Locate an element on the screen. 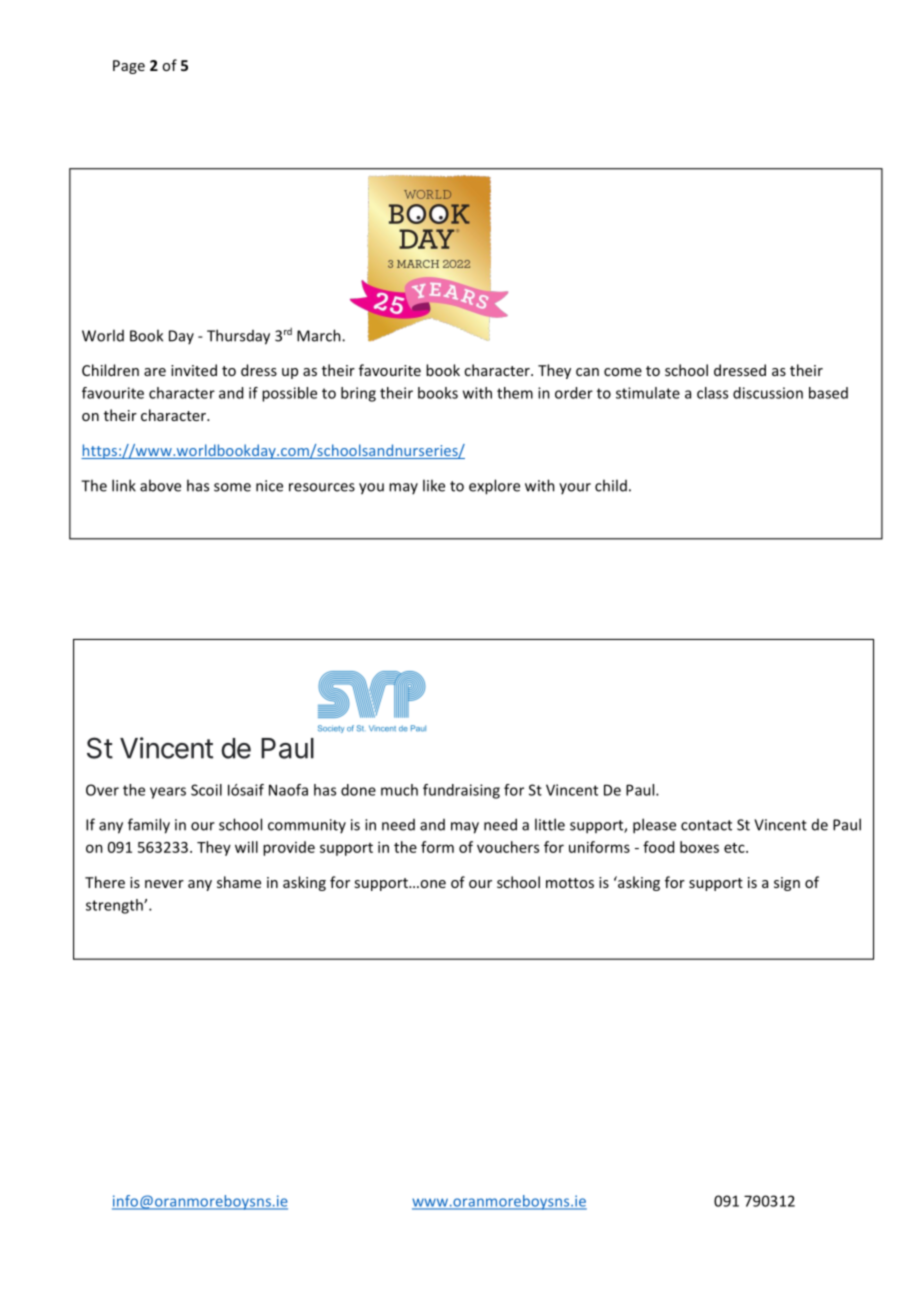 This screenshot has width=924, height=1308. March is located at coordinates (320, 335).
